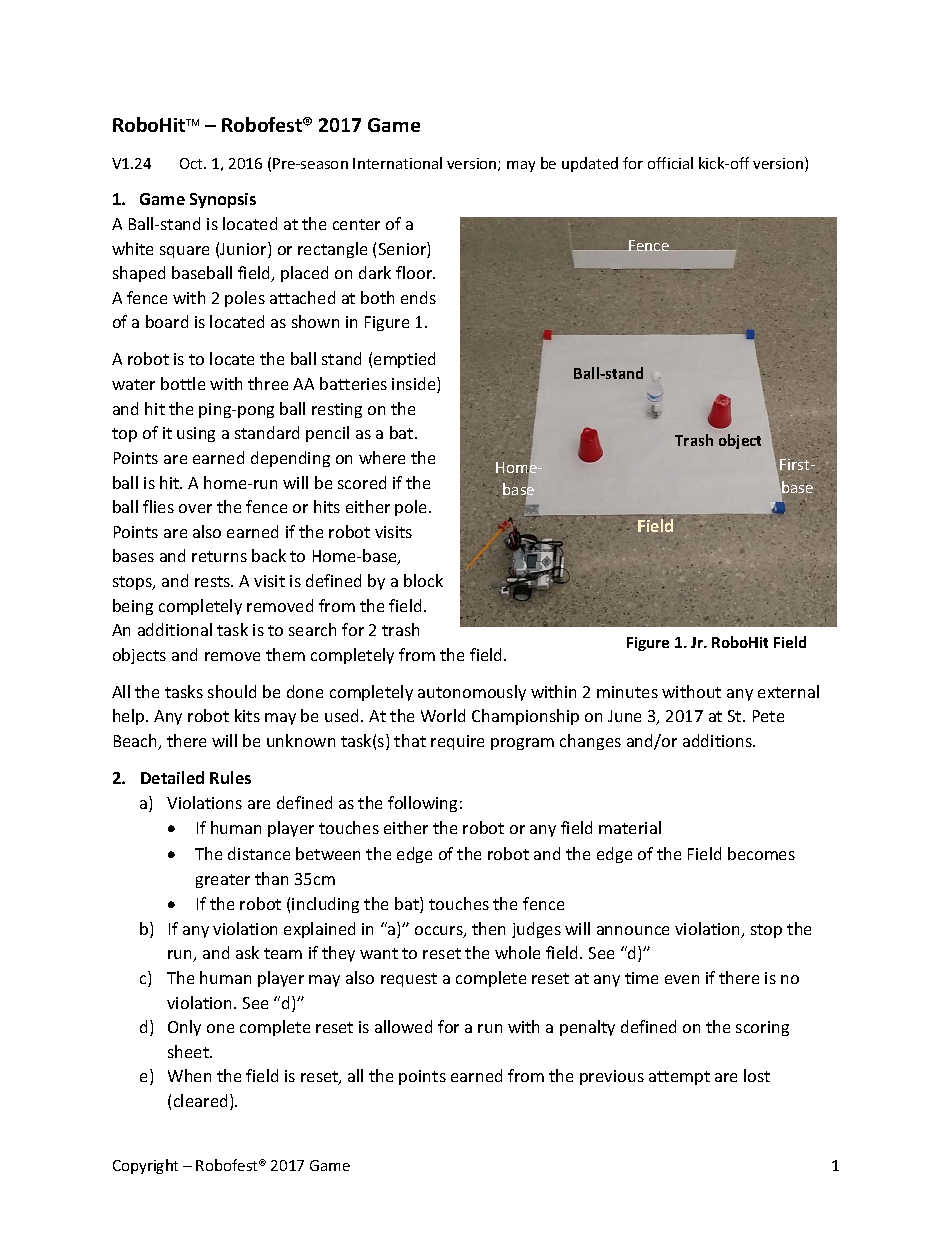 Image resolution: width=952 pixels, height=1233 pixels. I want to click on external, so click(788, 691).
